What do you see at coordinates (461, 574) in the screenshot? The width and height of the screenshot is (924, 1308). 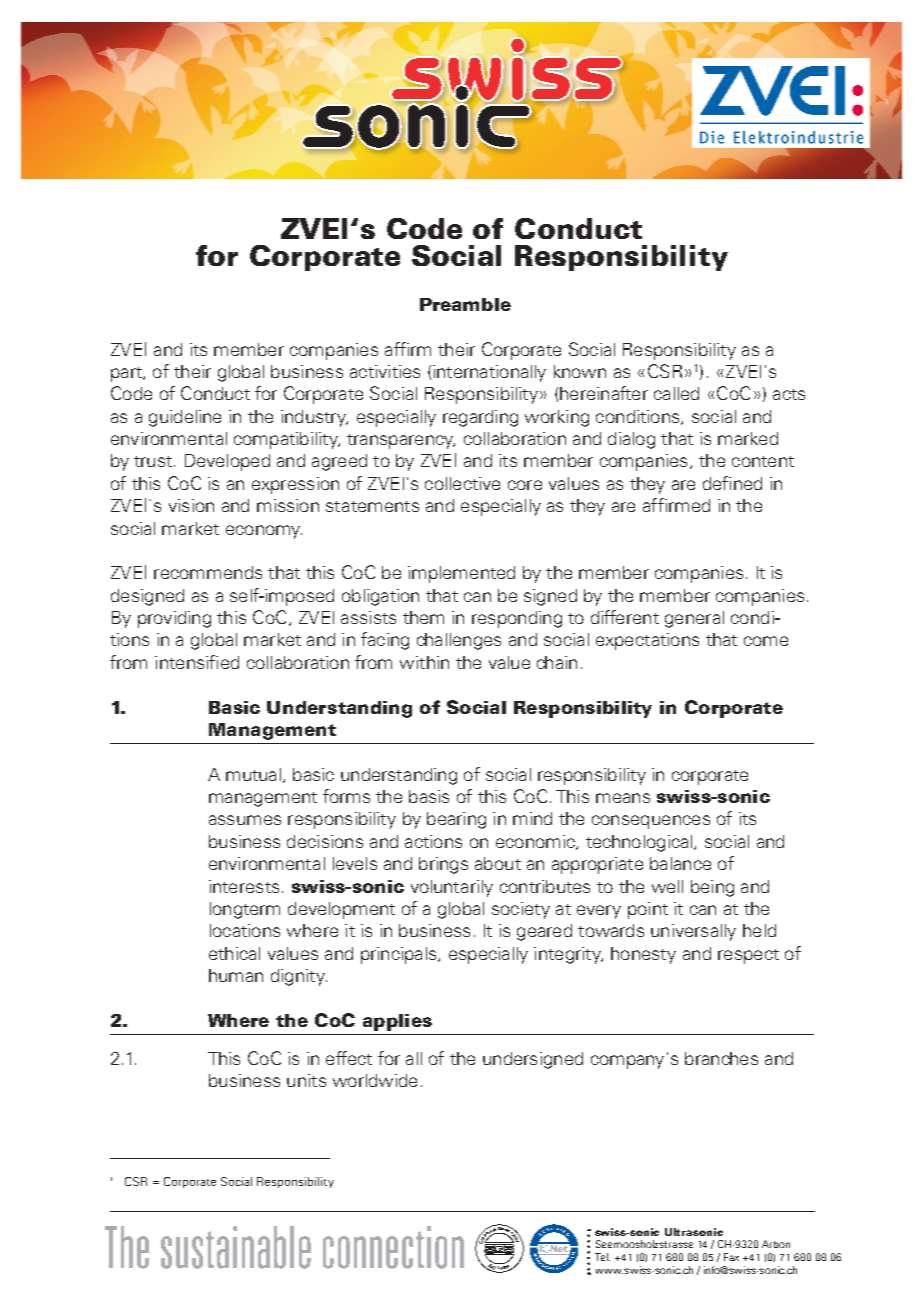 I see `implemented` at bounding box center [461, 574].
